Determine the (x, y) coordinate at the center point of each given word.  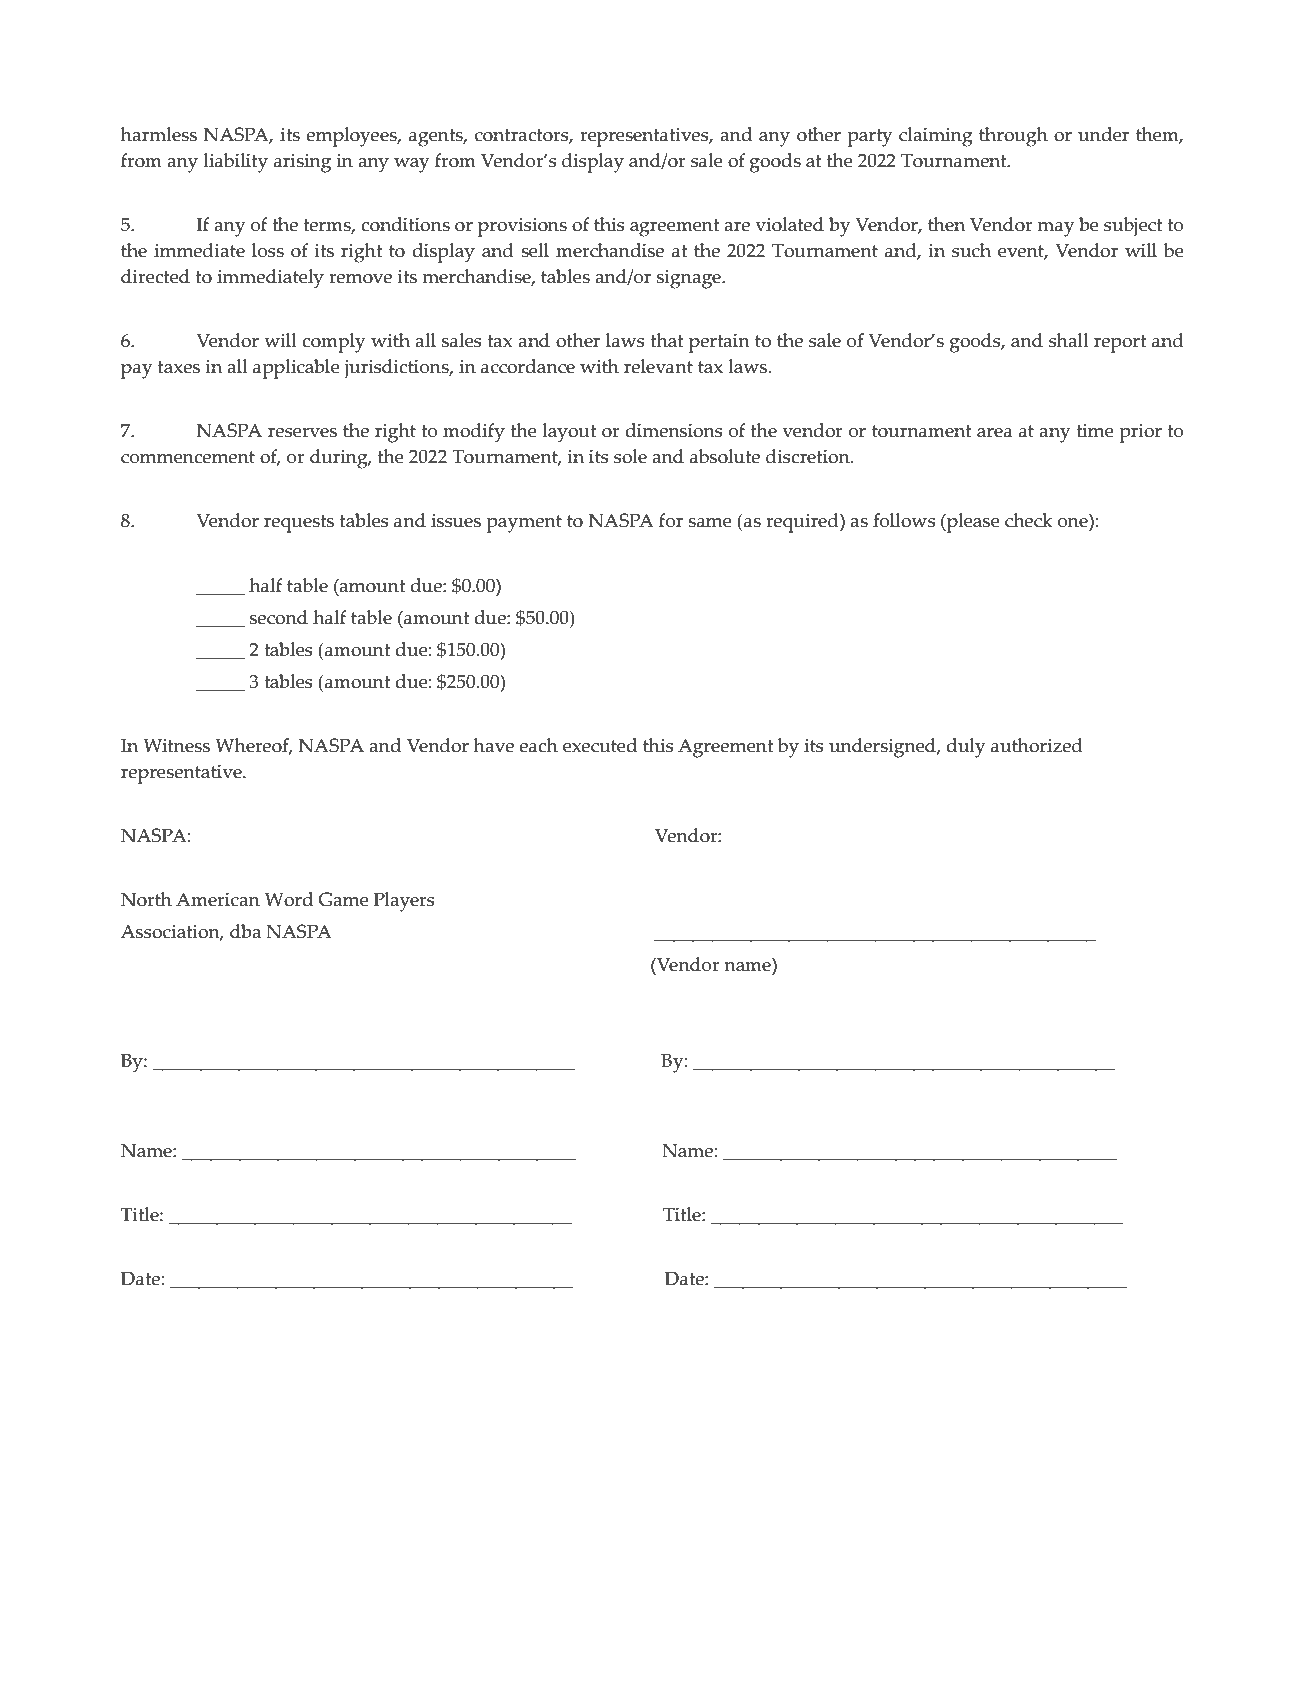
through (1013, 137)
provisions (522, 227)
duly (966, 748)
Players (404, 902)
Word (289, 899)
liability (236, 163)
